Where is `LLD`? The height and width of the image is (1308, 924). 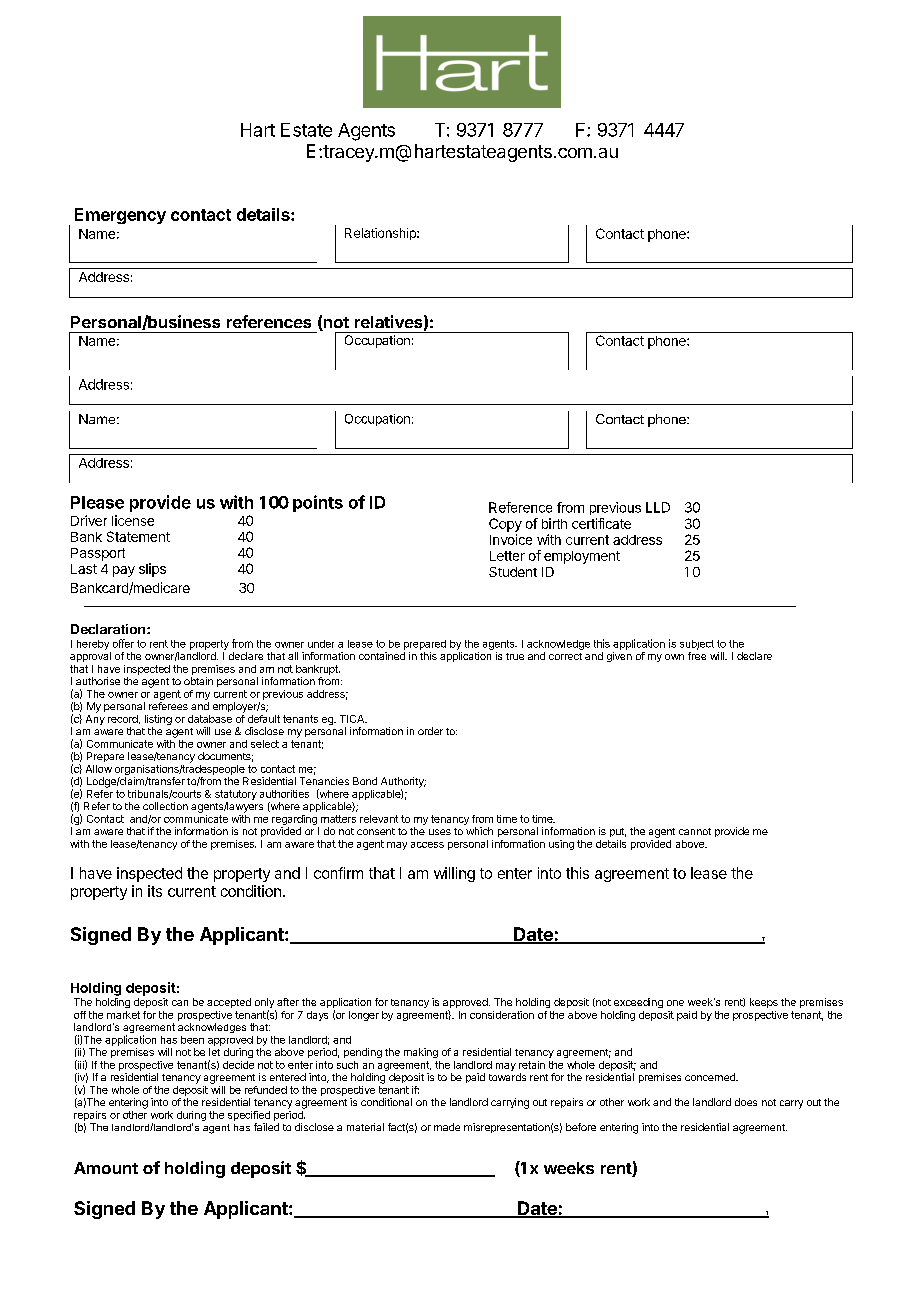
LLD is located at coordinates (658, 507).
